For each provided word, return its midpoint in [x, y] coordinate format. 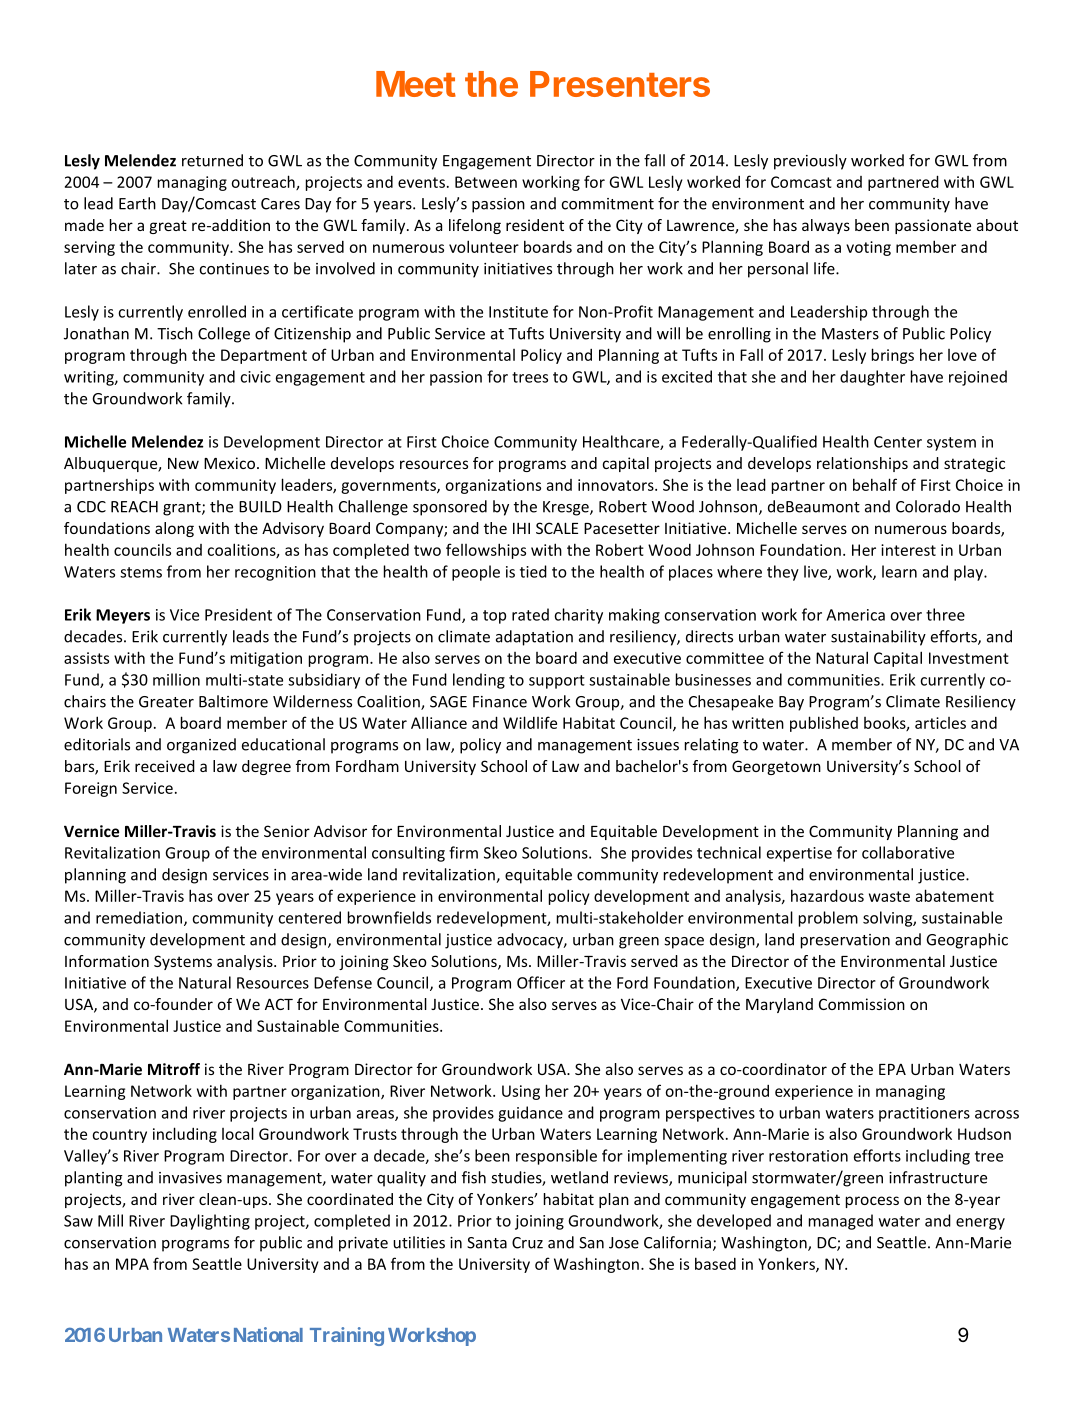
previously [810, 162]
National [268, 1334]
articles [940, 723]
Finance [500, 702]
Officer [541, 982]
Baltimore [233, 701]
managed [841, 1222]
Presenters [620, 84]
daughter [872, 378]
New [183, 463]
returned [212, 160]
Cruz [527, 1243]
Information [107, 961]
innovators [617, 485]
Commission [862, 1004]
